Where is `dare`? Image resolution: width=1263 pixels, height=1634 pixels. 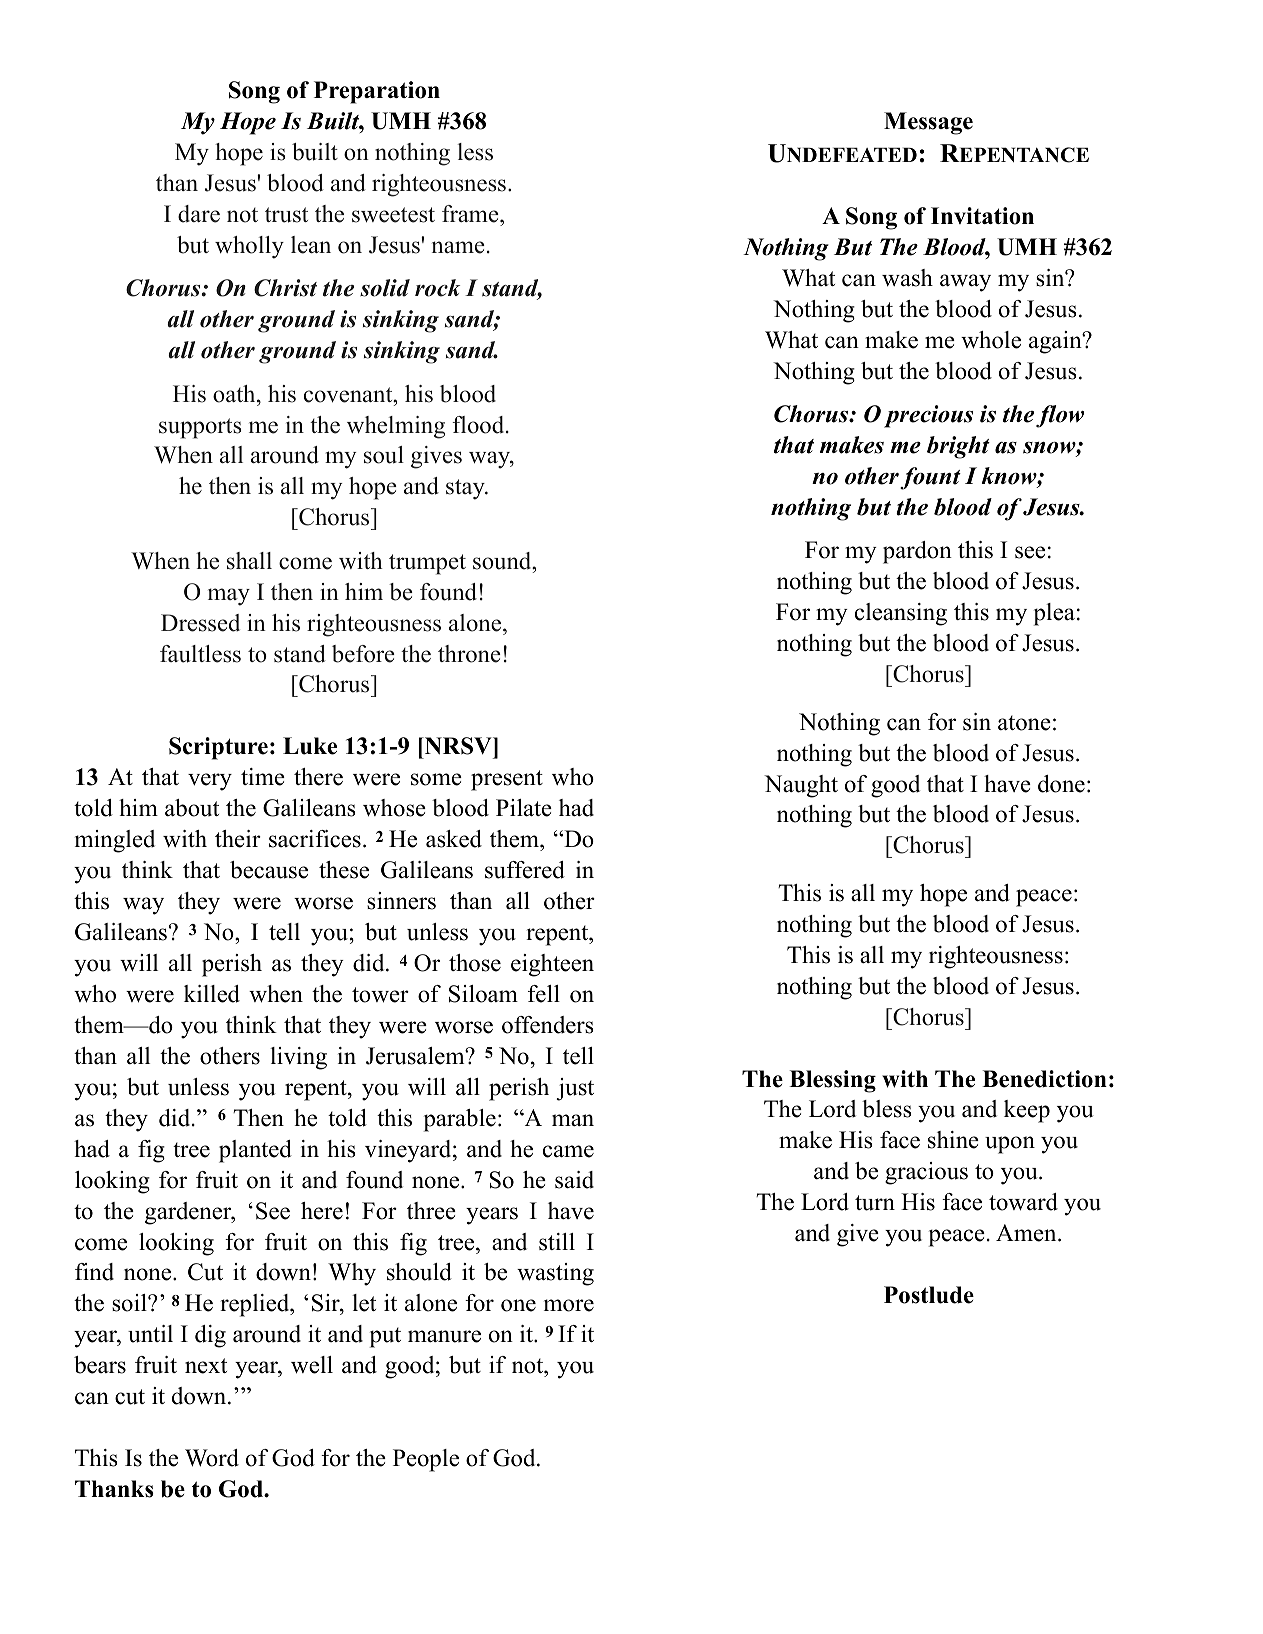
dare is located at coordinates (199, 214).
